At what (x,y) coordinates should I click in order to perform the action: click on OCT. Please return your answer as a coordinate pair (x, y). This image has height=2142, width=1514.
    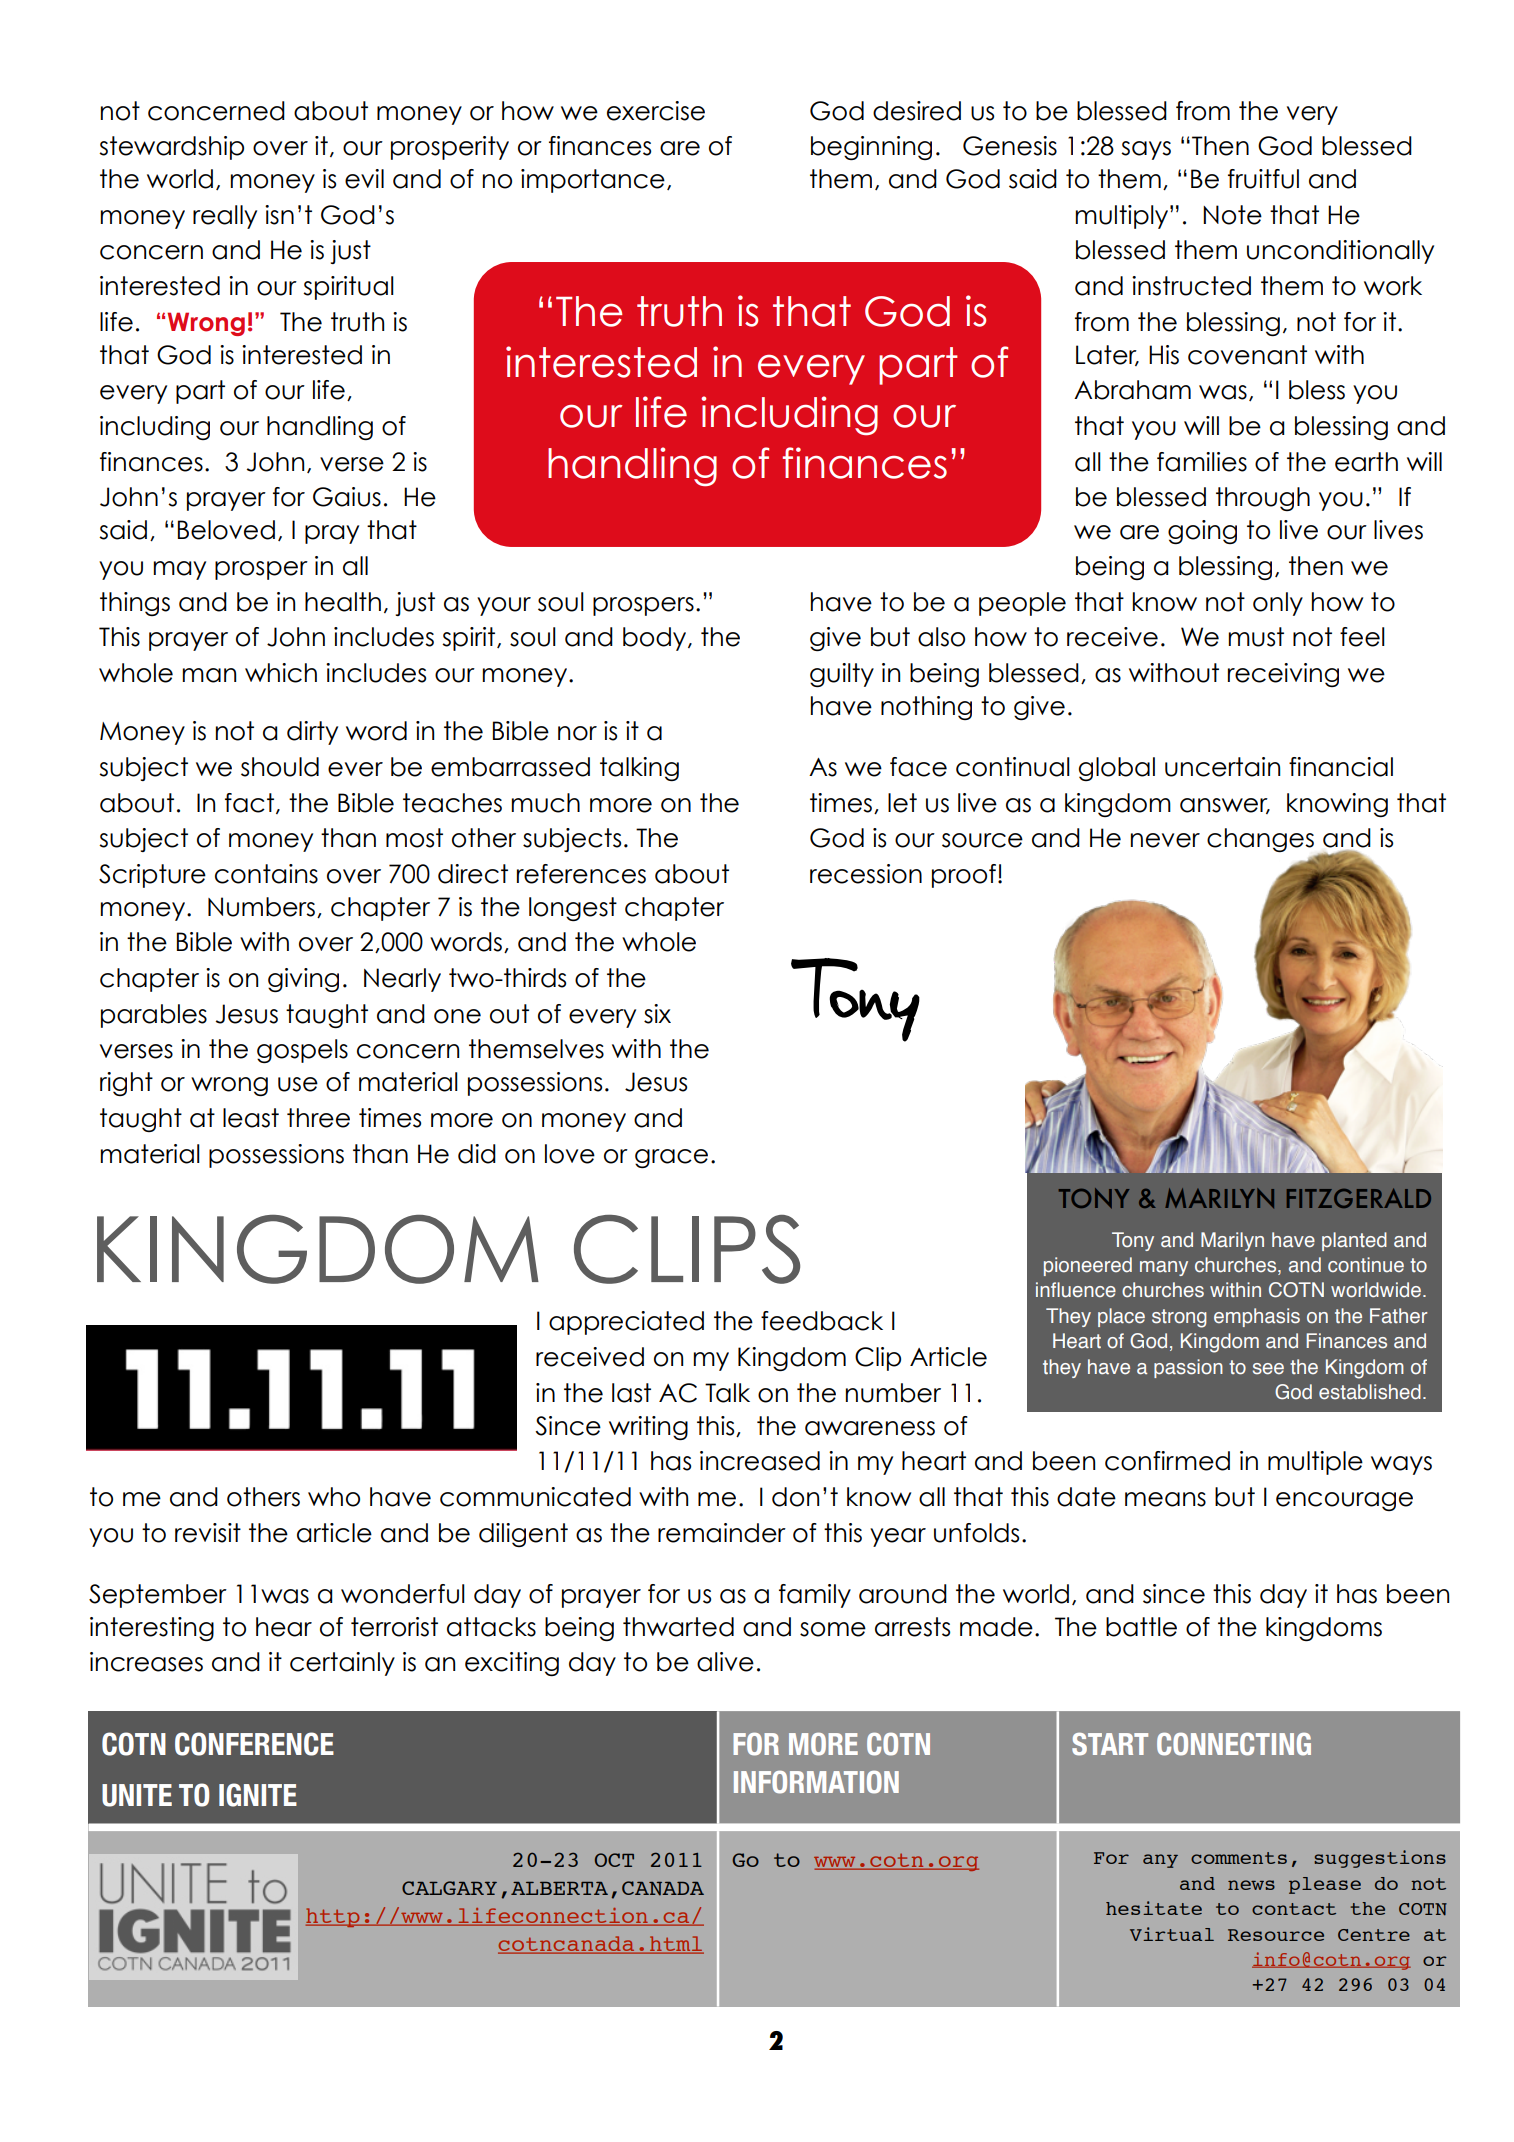
    Looking at the image, I should click on (614, 1860).
